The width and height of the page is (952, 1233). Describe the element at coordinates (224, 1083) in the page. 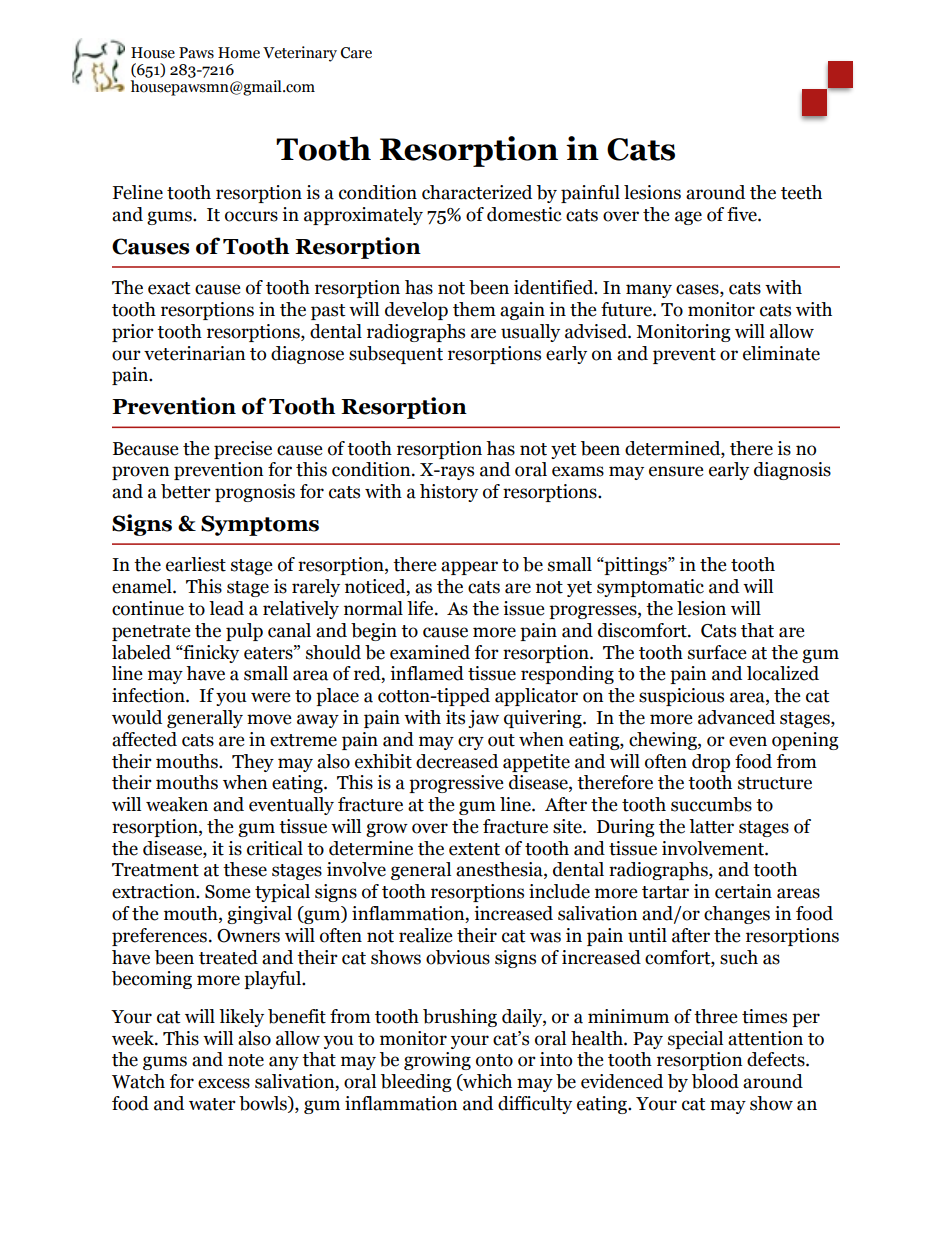

I see `excess` at that location.
